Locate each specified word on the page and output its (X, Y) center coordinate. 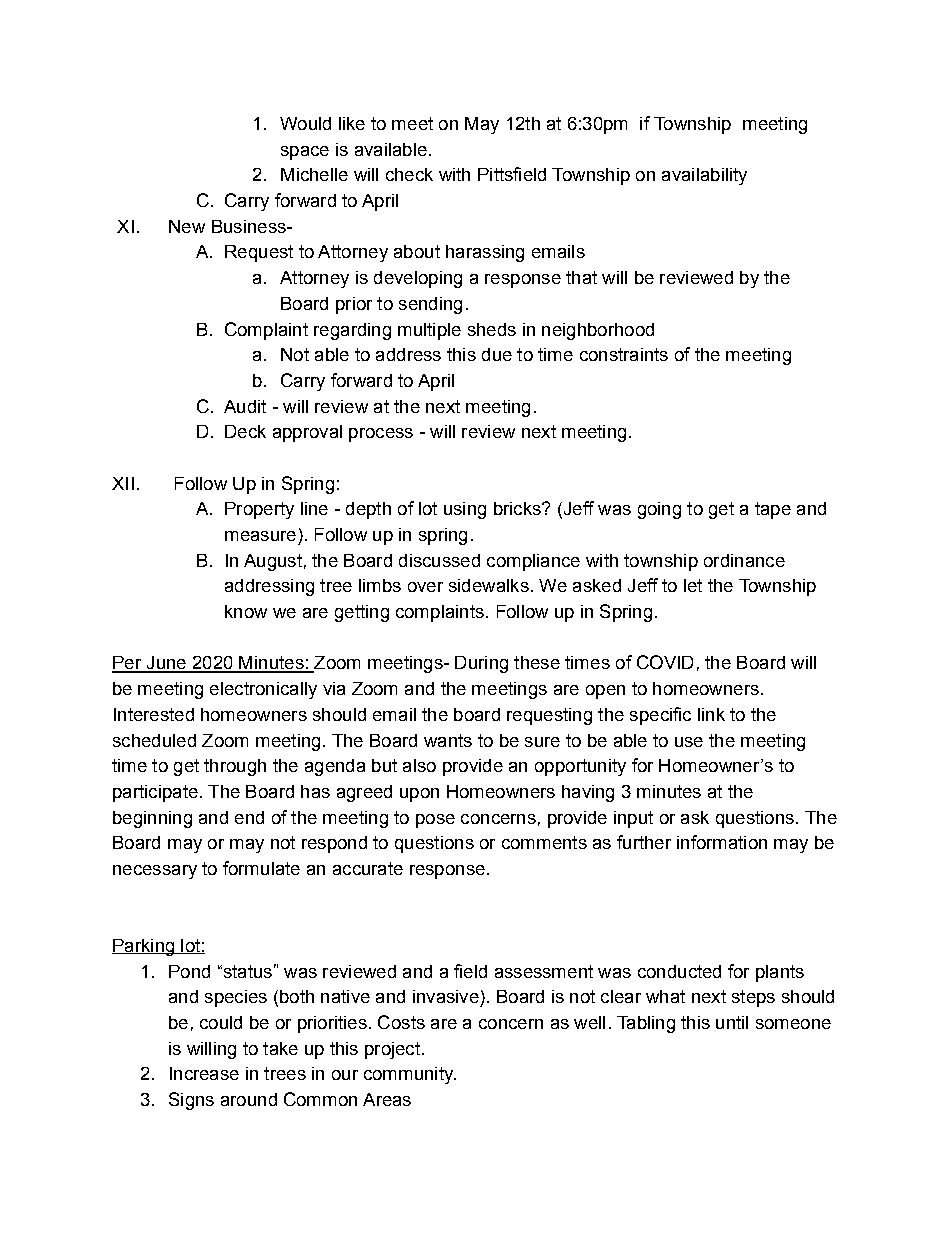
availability (704, 176)
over (425, 587)
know (246, 611)
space (305, 153)
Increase (204, 1073)
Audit (245, 406)
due (497, 354)
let (693, 585)
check (409, 174)
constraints (624, 354)
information (722, 842)
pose (435, 821)
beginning (152, 819)
